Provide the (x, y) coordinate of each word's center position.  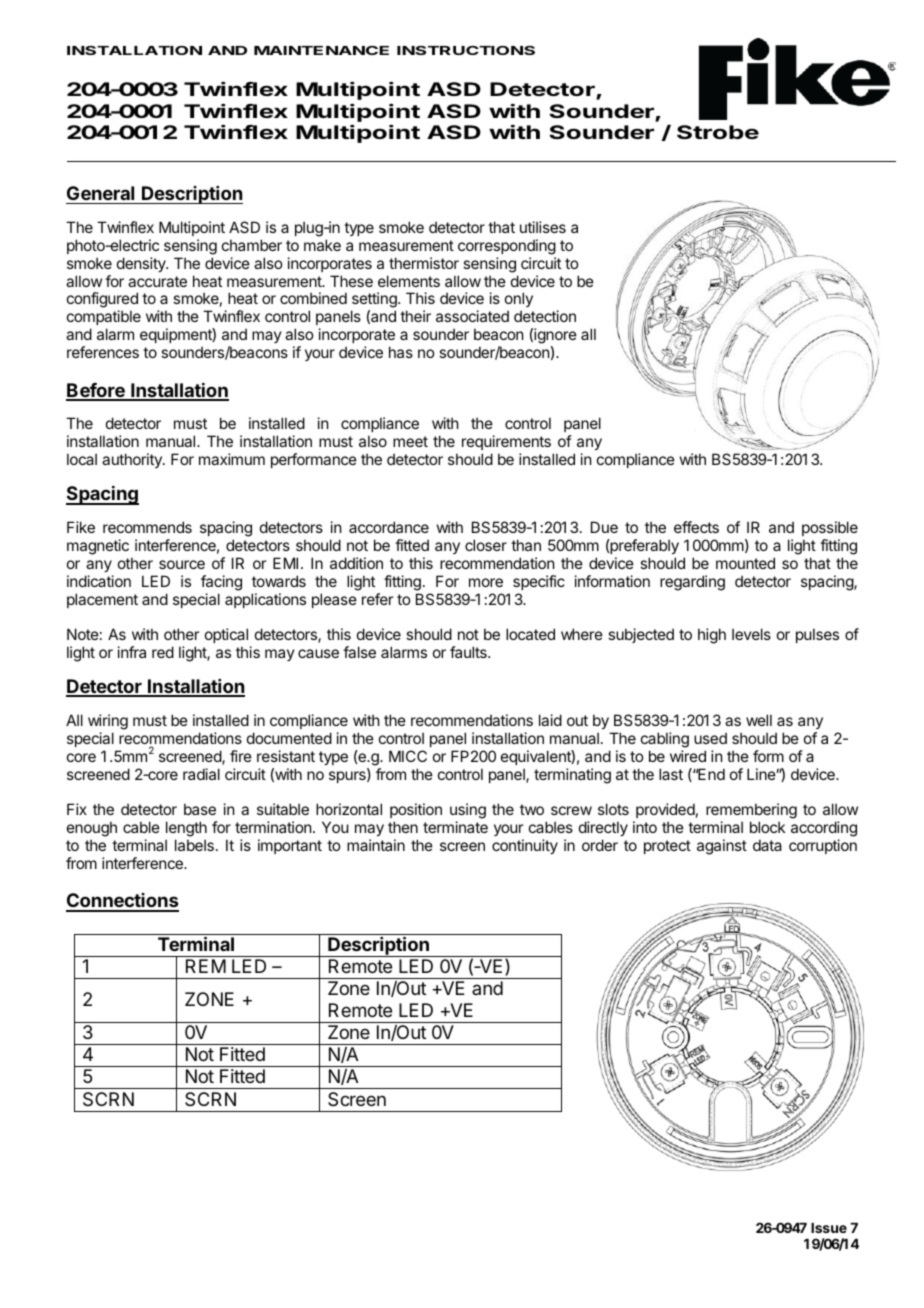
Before (96, 391)
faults (469, 652)
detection (545, 316)
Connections (122, 902)
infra (132, 652)
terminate (455, 827)
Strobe (718, 132)
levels (751, 634)
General (100, 193)
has (401, 352)
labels (194, 845)
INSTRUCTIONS (466, 50)
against (722, 847)
